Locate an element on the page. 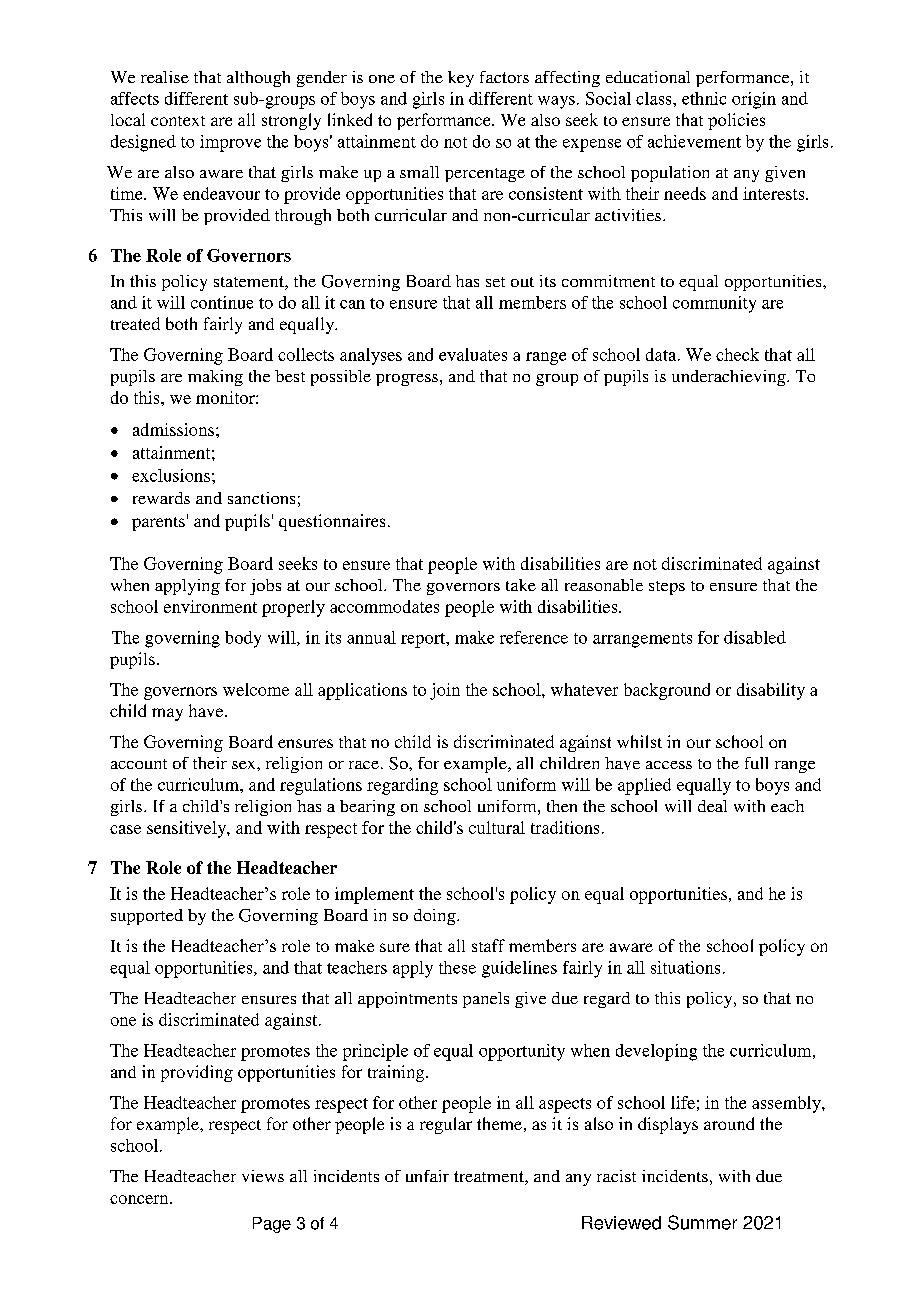 This image has width=924, height=1308. ethnic is located at coordinates (704, 98).
